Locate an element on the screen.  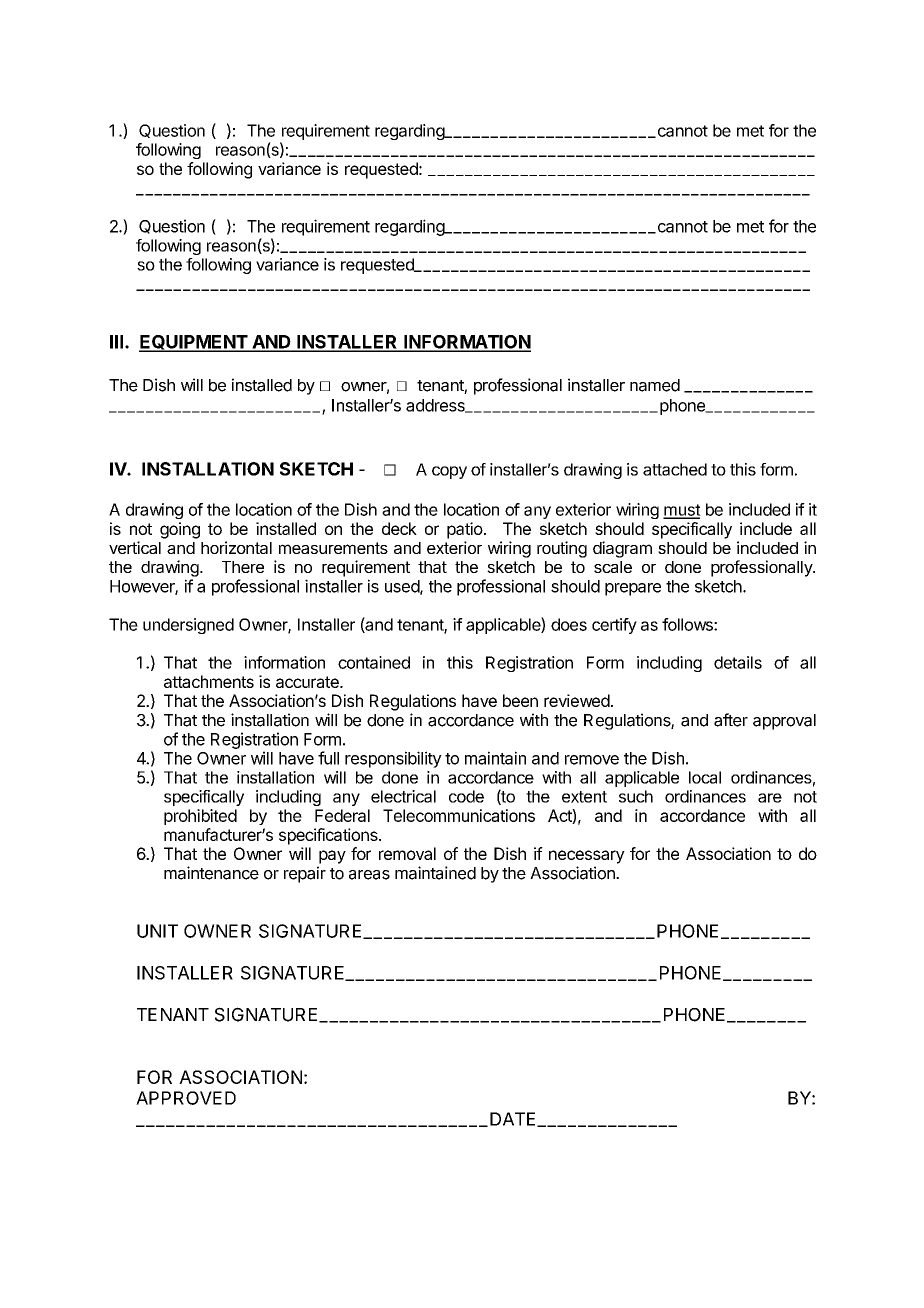
undersigned is located at coordinates (188, 626).
